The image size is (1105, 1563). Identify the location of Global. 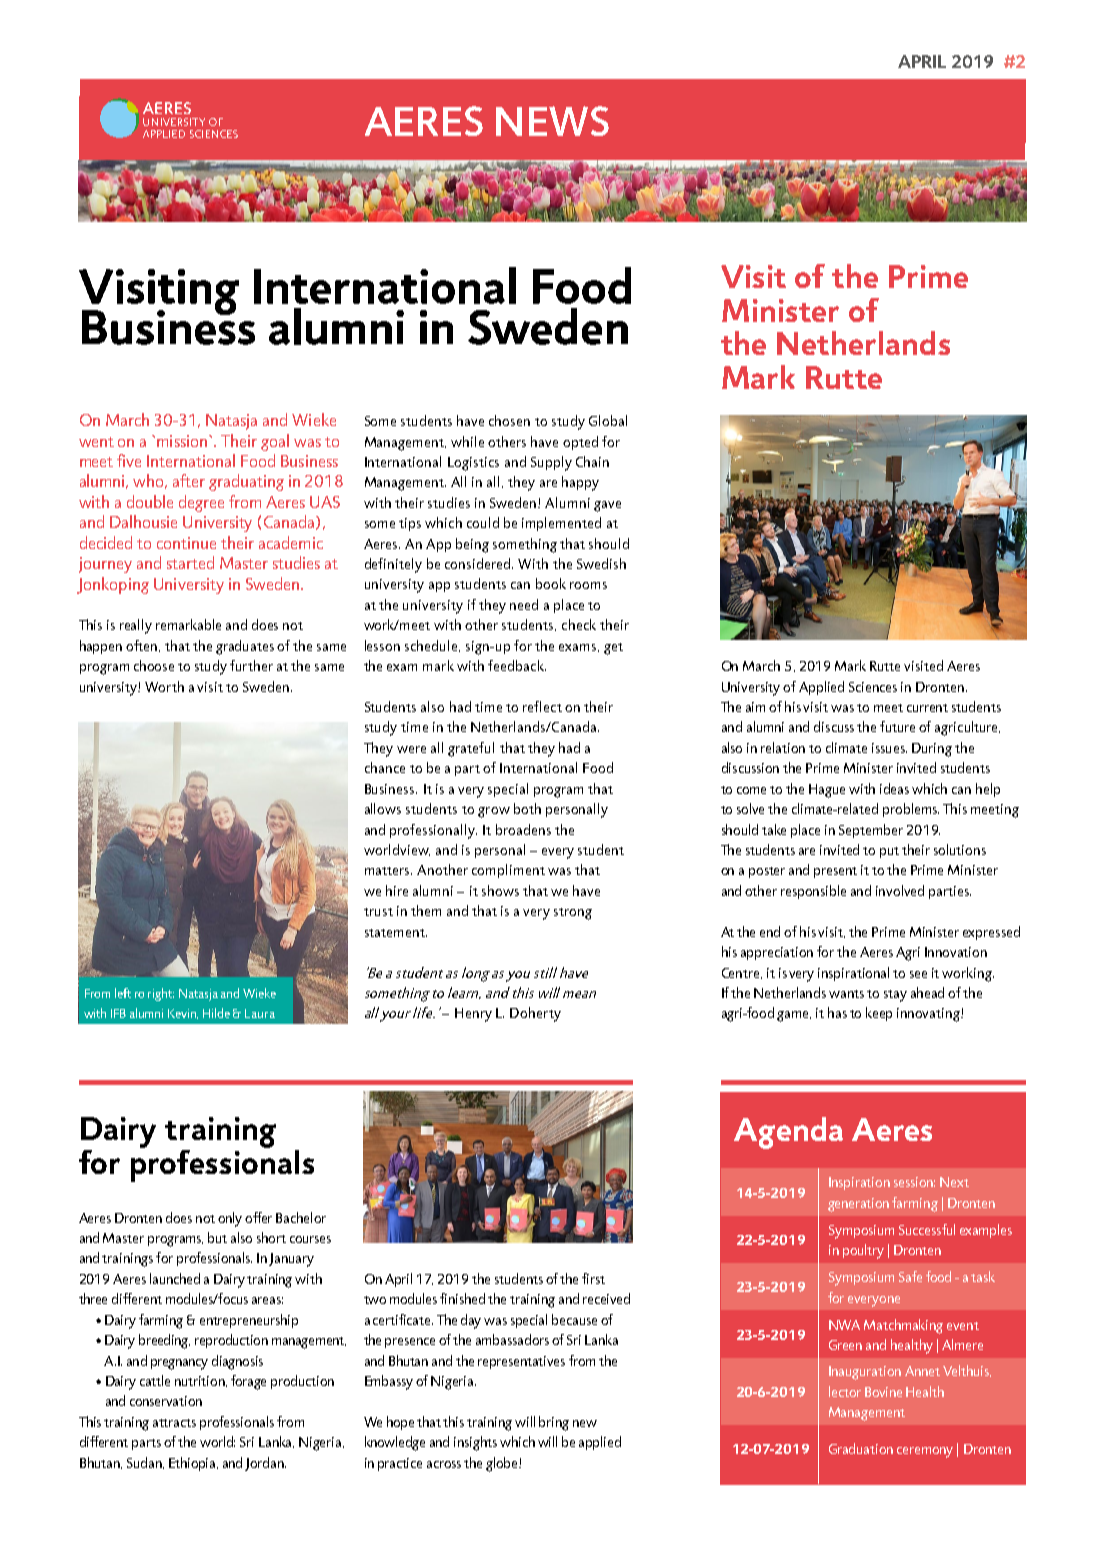
(608, 420).
